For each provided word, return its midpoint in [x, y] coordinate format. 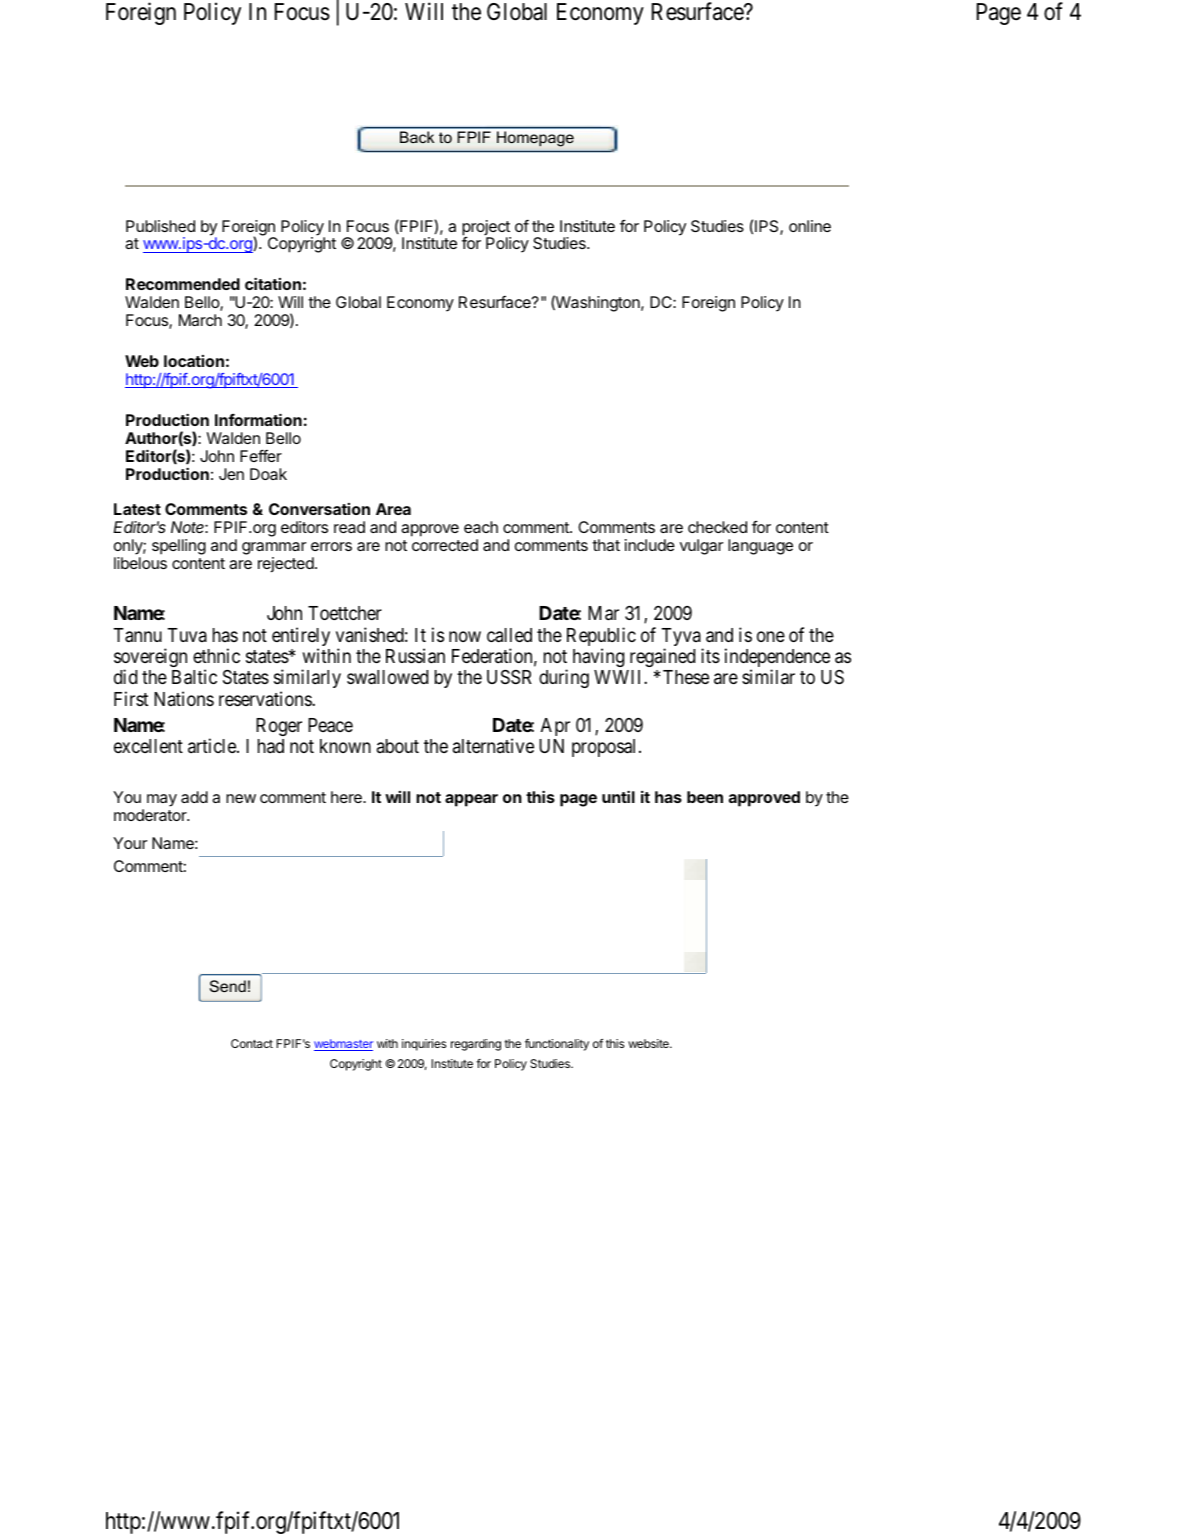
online [810, 226]
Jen [231, 474]
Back [417, 137]
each [481, 527]
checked [717, 527]
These [686, 677]
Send [228, 986]
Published [160, 226]
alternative [493, 745]
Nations [184, 698]
